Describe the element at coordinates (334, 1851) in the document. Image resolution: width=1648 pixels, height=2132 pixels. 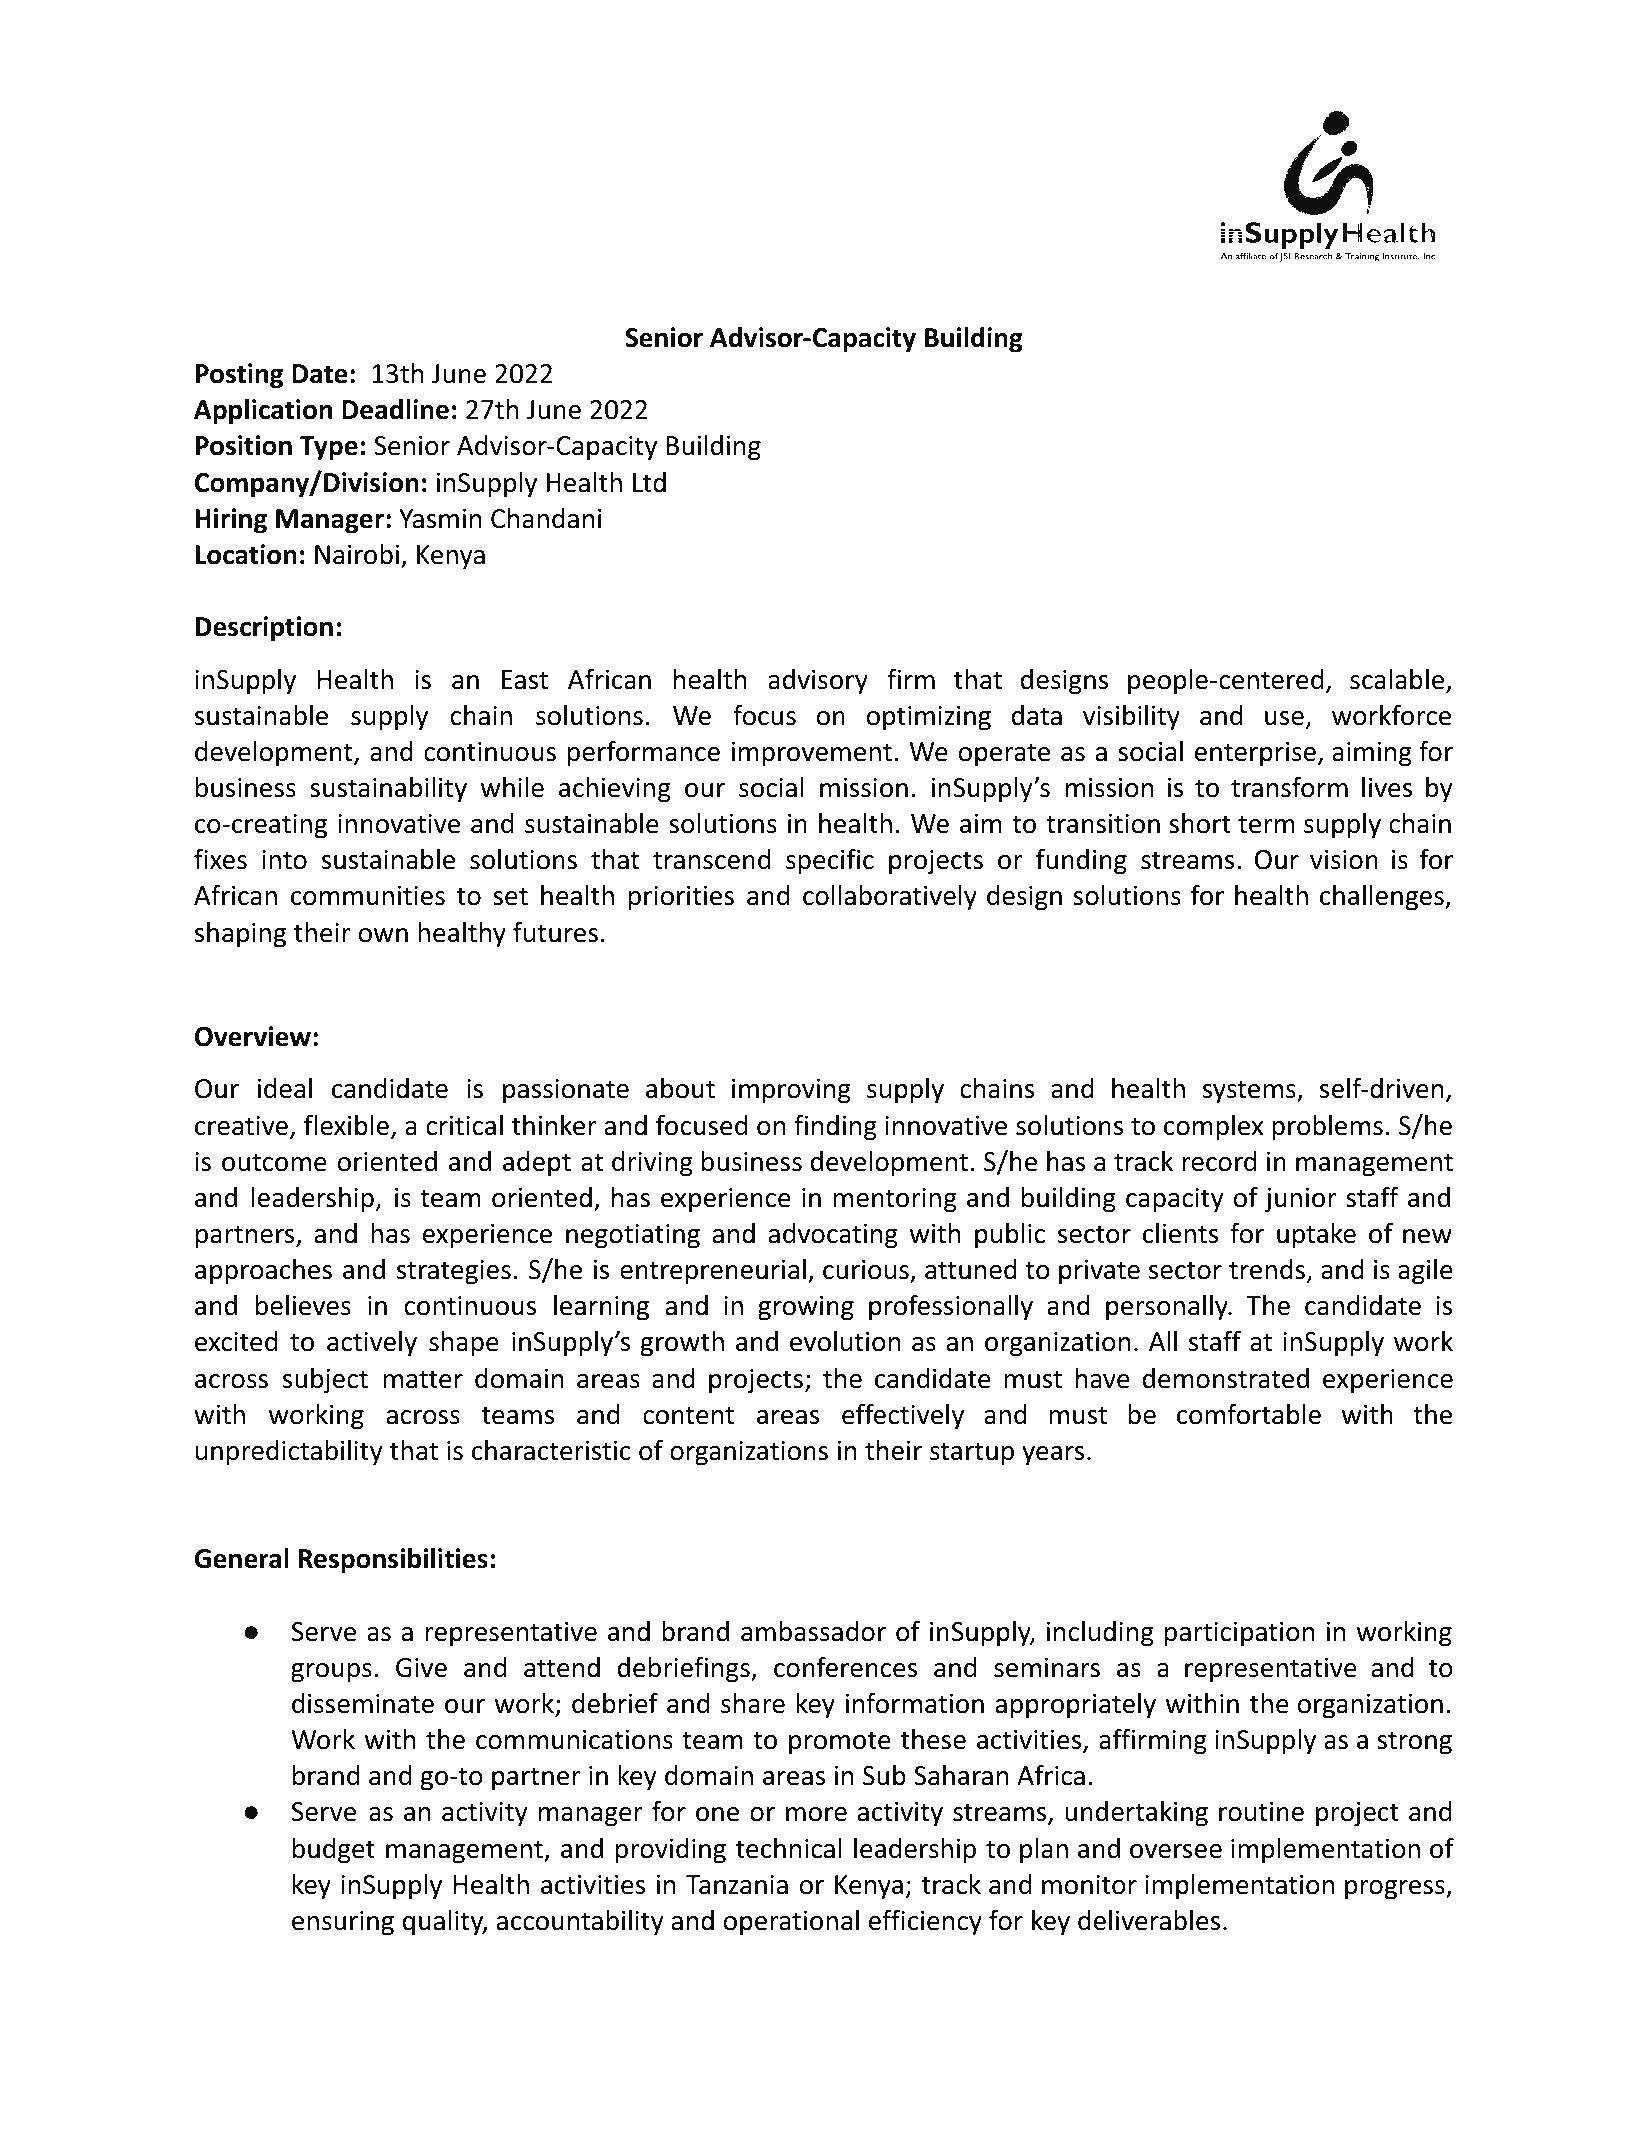
I see `budget` at that location.
